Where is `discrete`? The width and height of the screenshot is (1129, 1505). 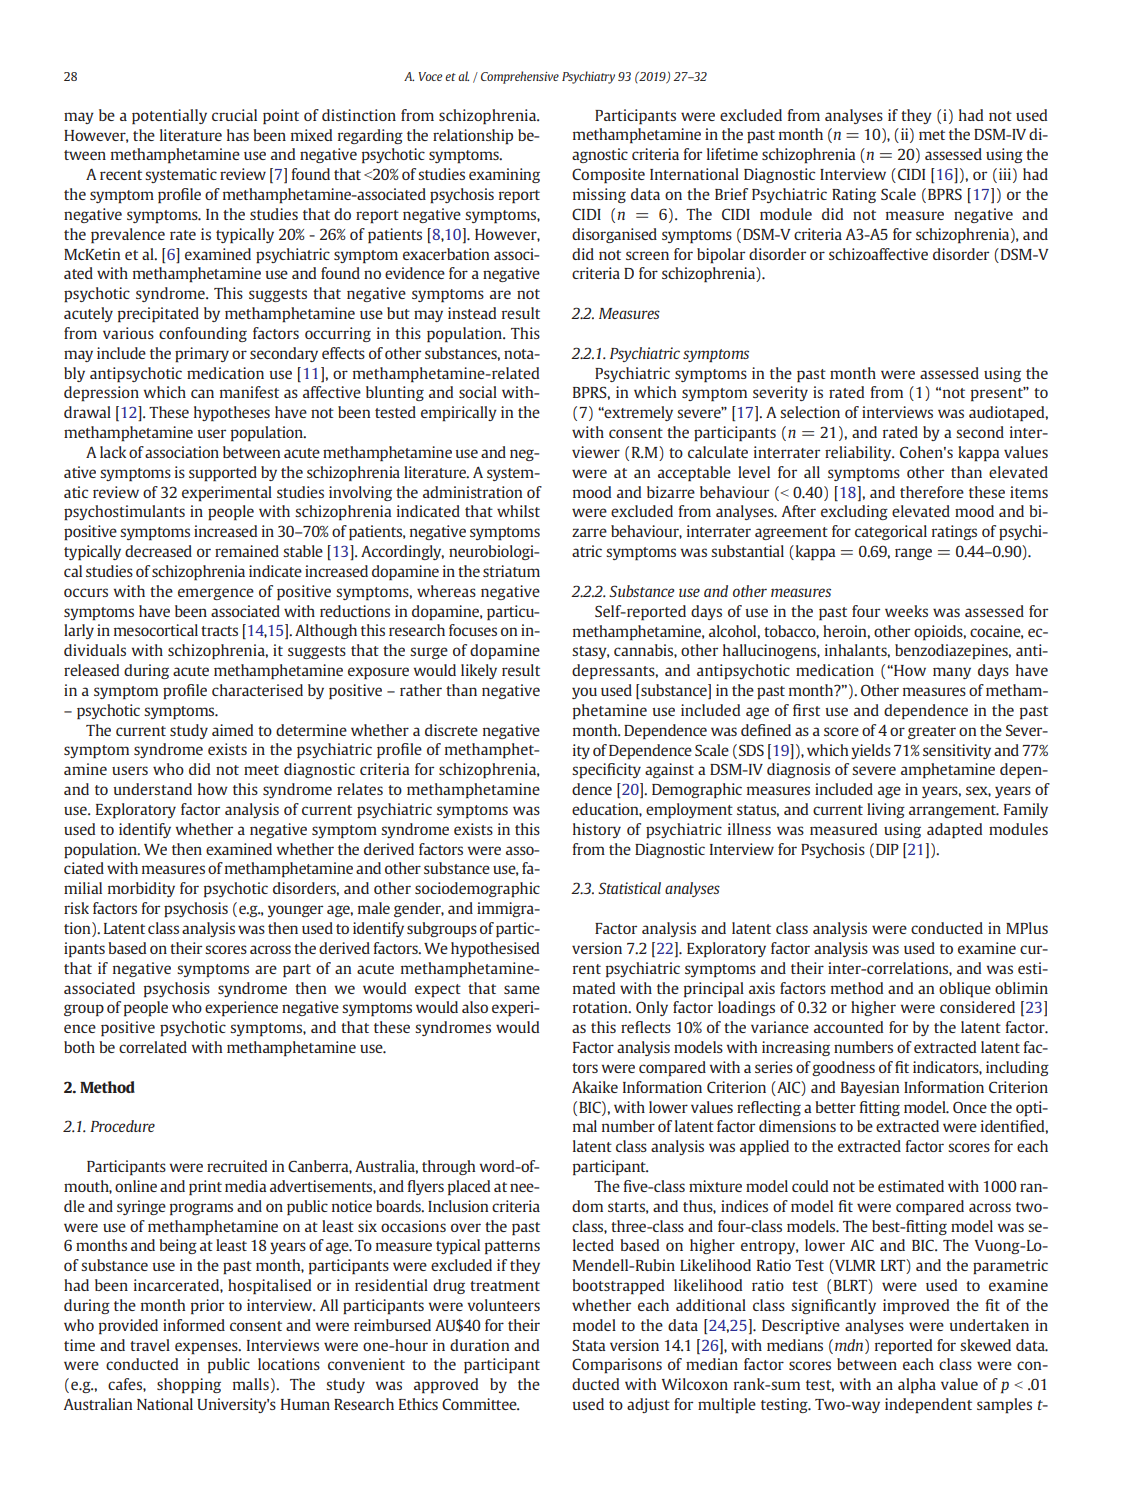 discrete is located at coordinates (451, 730).
